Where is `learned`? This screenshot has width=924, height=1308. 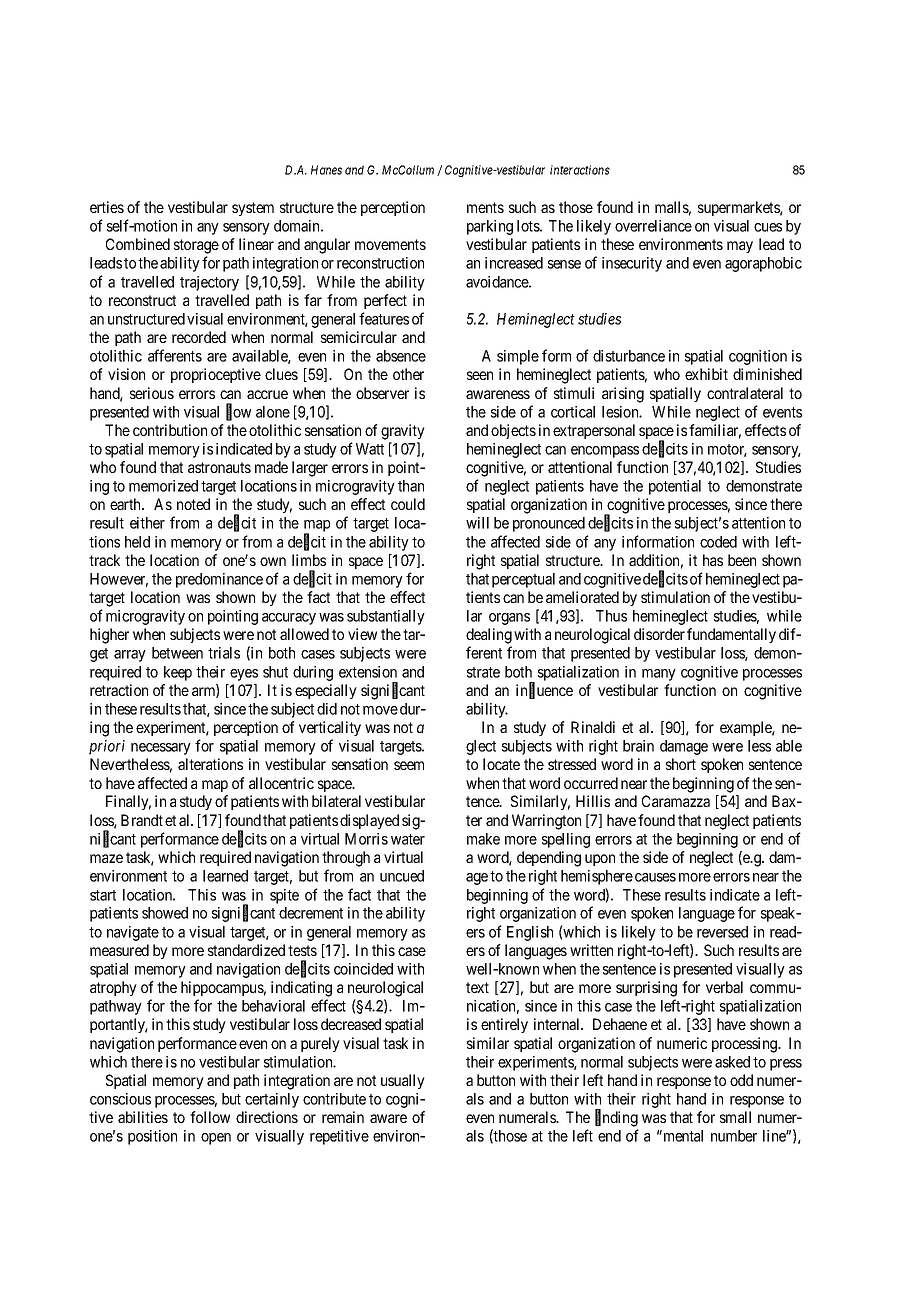
learned is located at coordinates (225, 876).
